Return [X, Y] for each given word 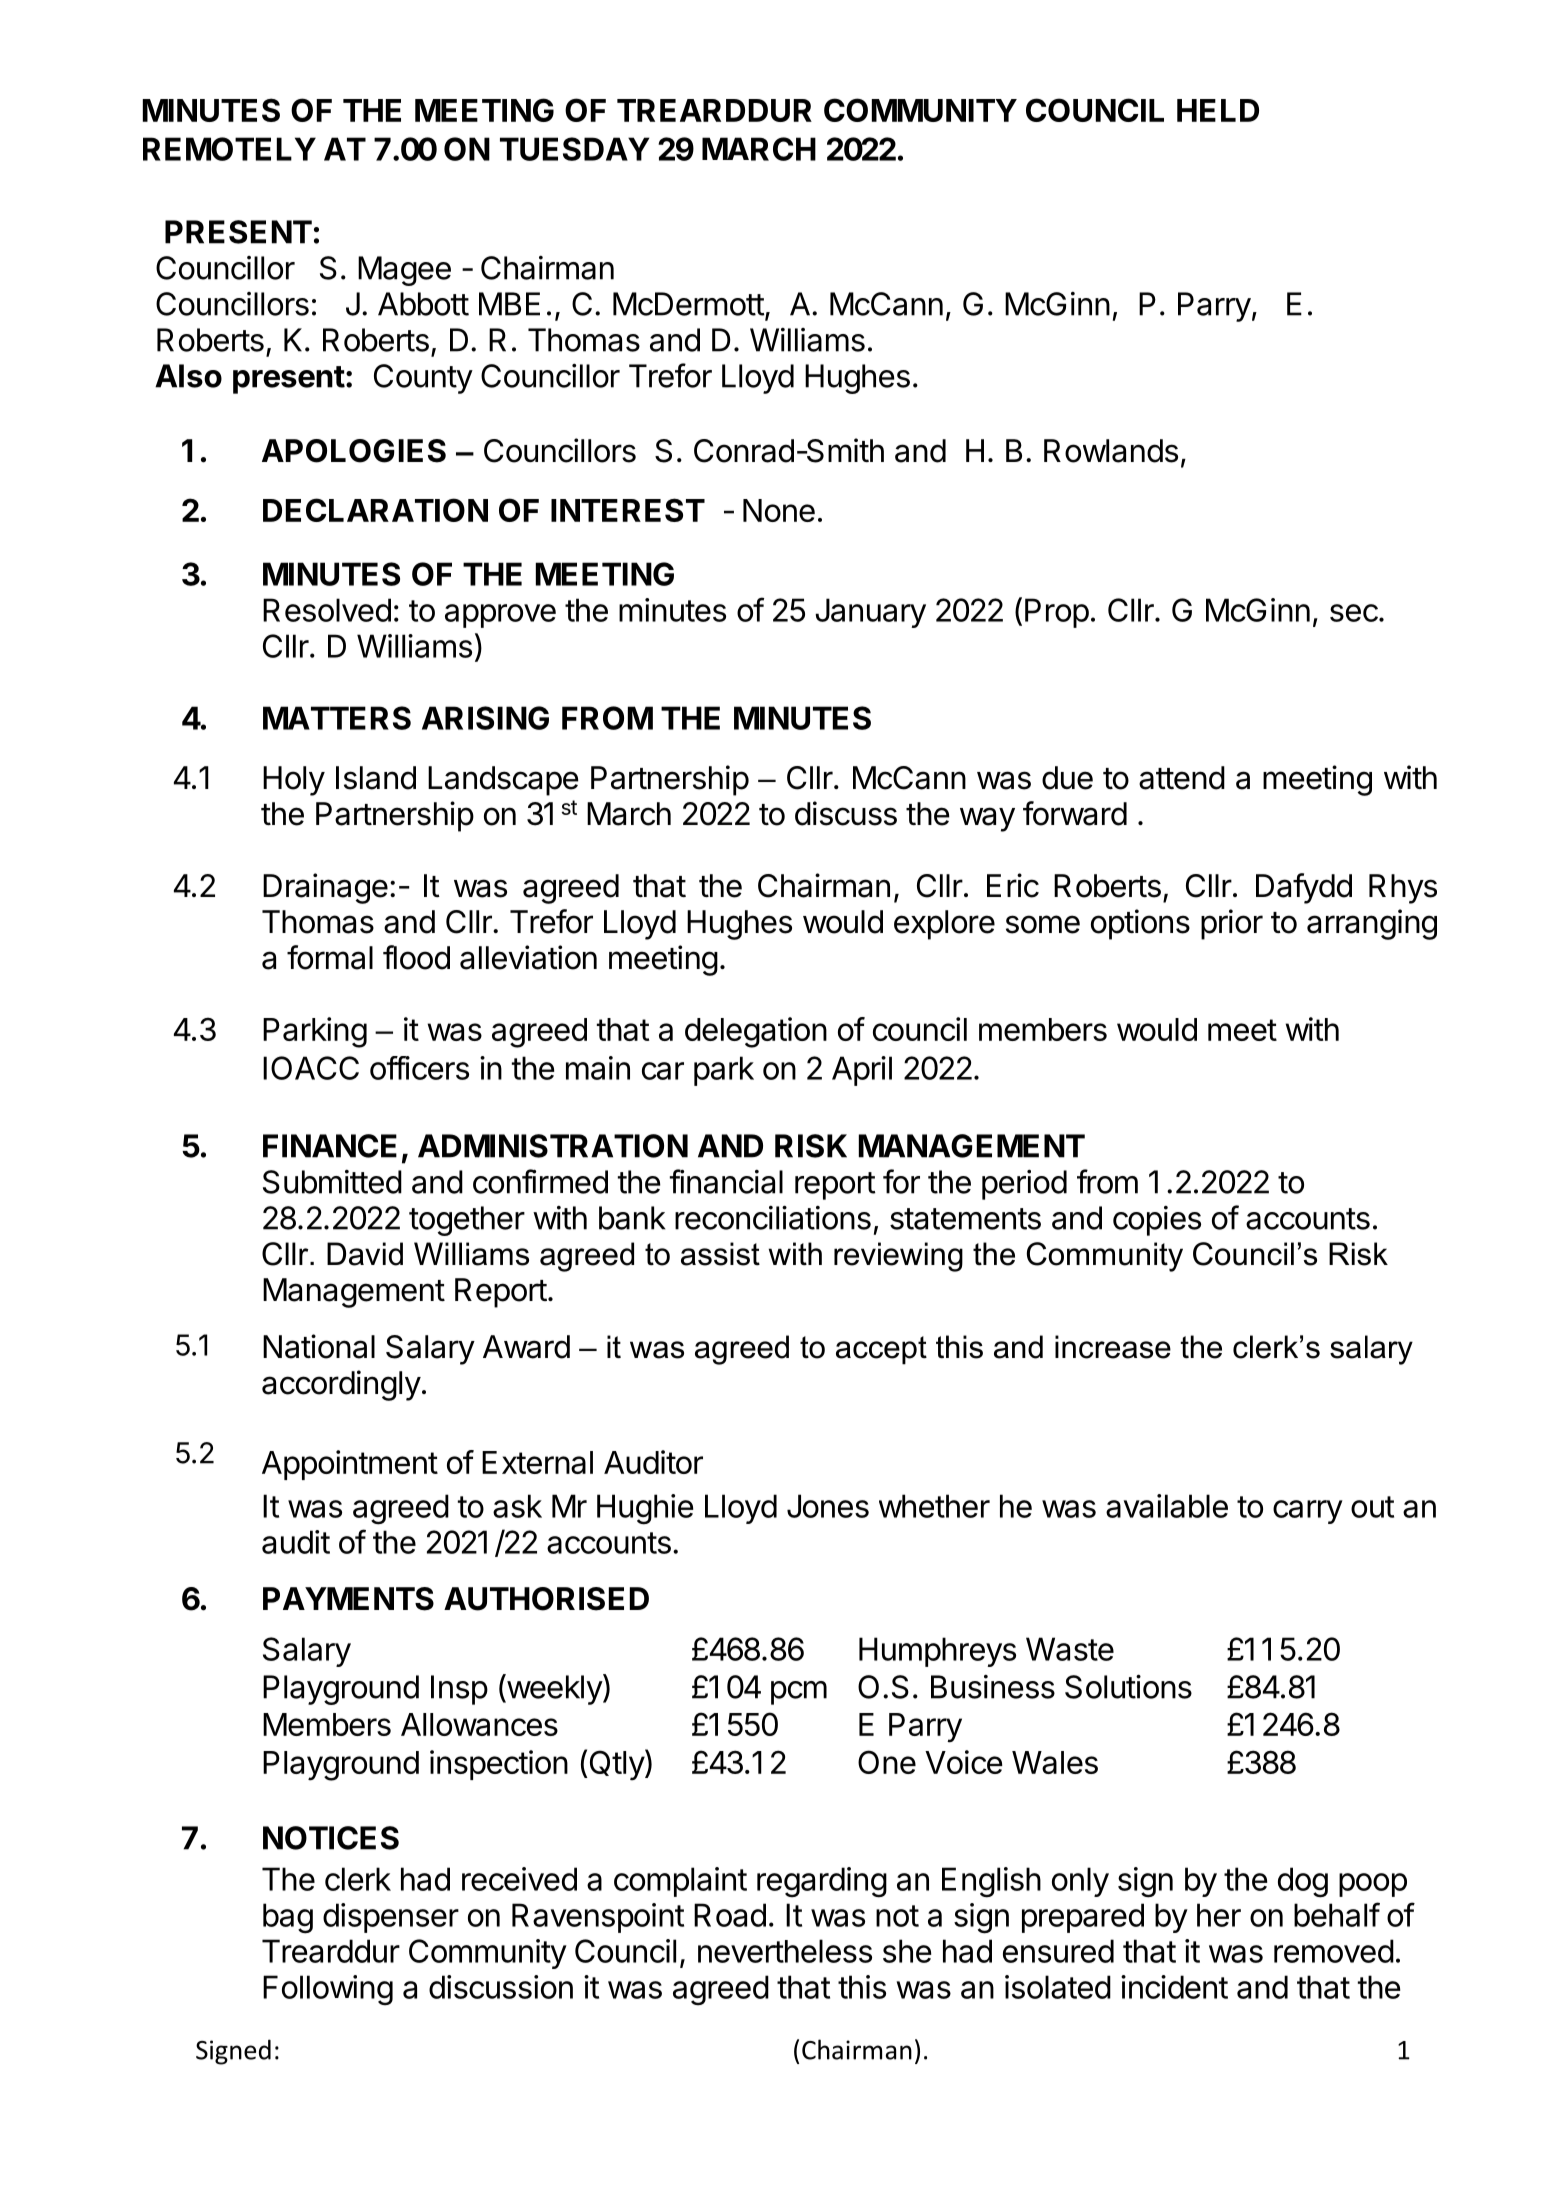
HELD [1218, 110]
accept [881, 1350]
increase [1113, 1347]
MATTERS [337, 718]
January [870, 613]
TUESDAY [574, 149]
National [319, 1346]
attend [1182, 778]
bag [288, 1918]
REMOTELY [229, 149]
